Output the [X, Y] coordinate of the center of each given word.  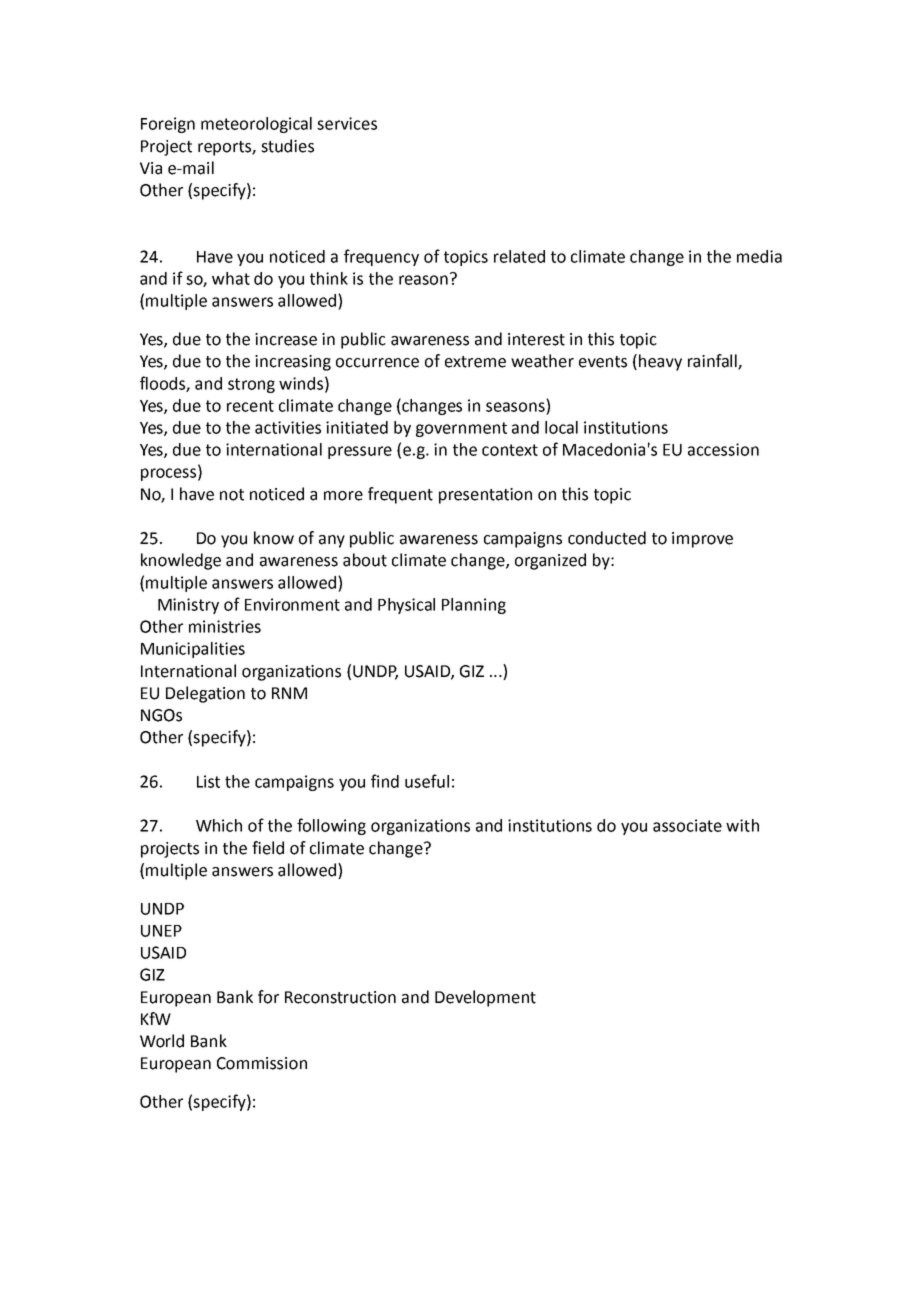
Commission [262, 1063]
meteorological [256, 125]
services [347, 123]
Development [485, 998]
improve [702, 540]
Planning [474, 606]
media [759, 256]
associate [687, 825]
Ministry [188, 606]
